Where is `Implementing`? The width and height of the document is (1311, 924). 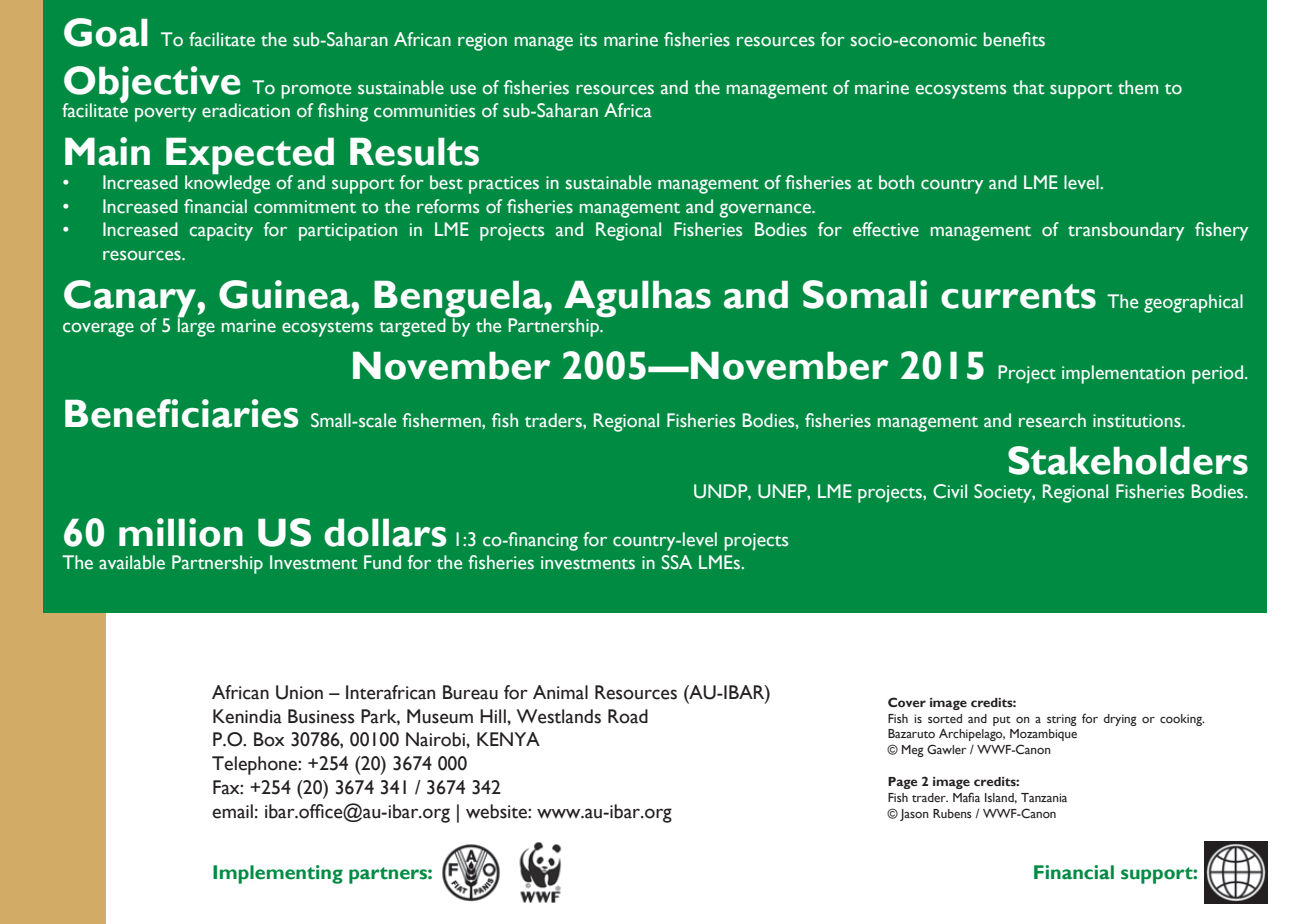
Implementing is located at coordinates (278, 874).
